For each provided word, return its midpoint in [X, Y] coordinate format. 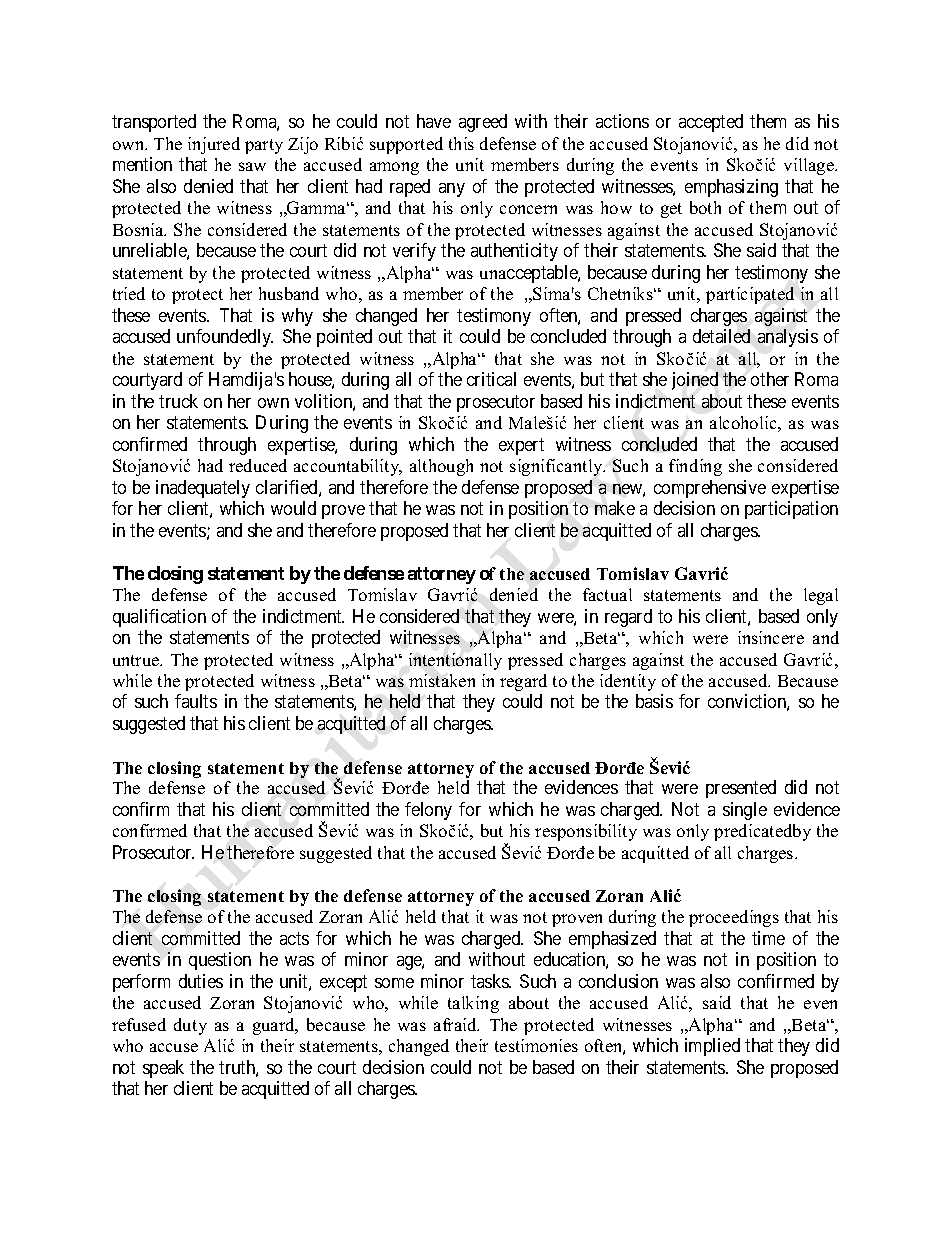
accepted [711, 123]
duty [190, 1026]
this [461, 143]
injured [214, 145]
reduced [258, 465]
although [441, 467]
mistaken [442, 680]
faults [196, 701]
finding [695, 467]
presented [741, 789]
